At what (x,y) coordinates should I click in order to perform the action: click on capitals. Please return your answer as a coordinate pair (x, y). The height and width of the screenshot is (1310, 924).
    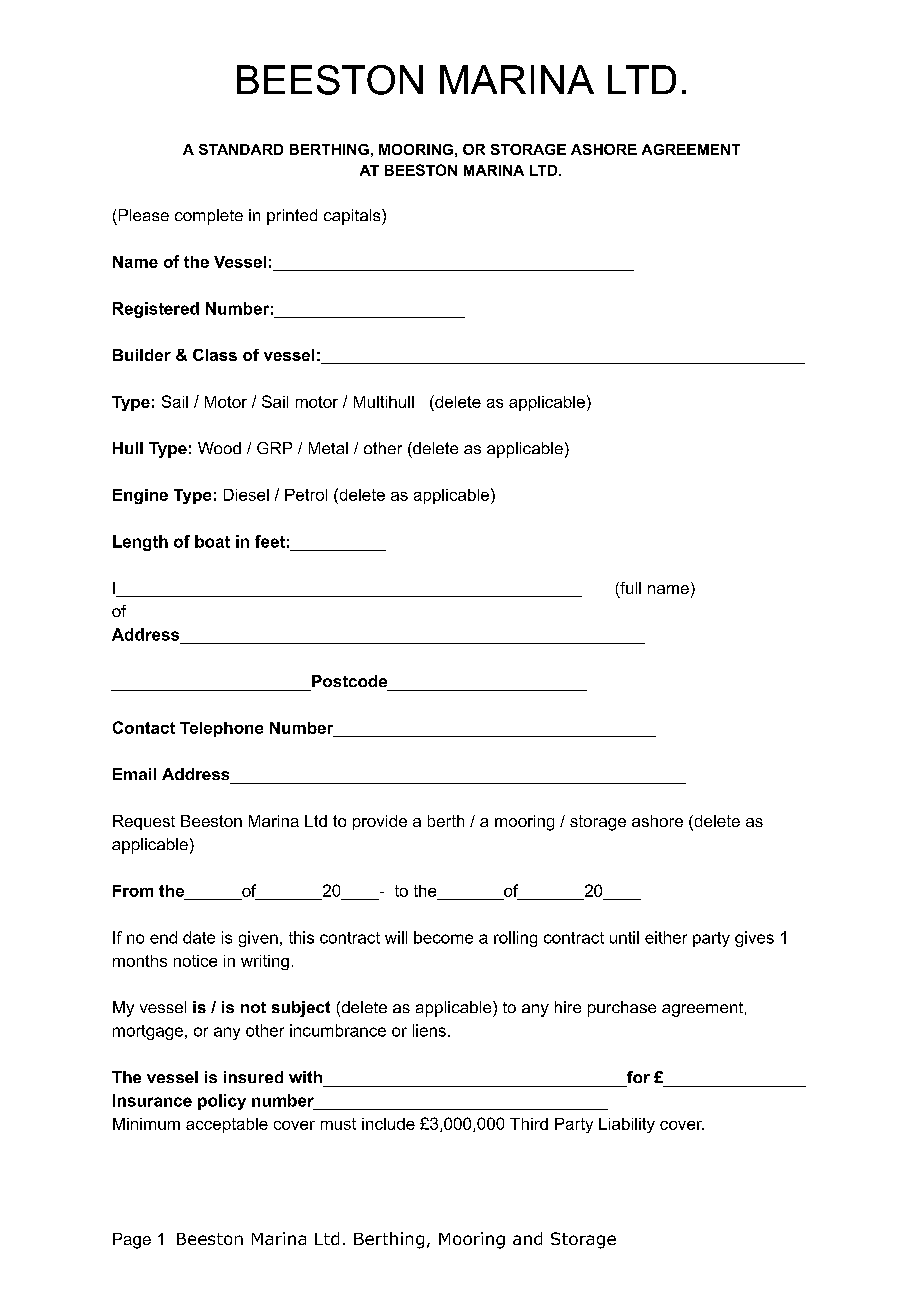
    Looking at the image, I should click on (353, 217).
